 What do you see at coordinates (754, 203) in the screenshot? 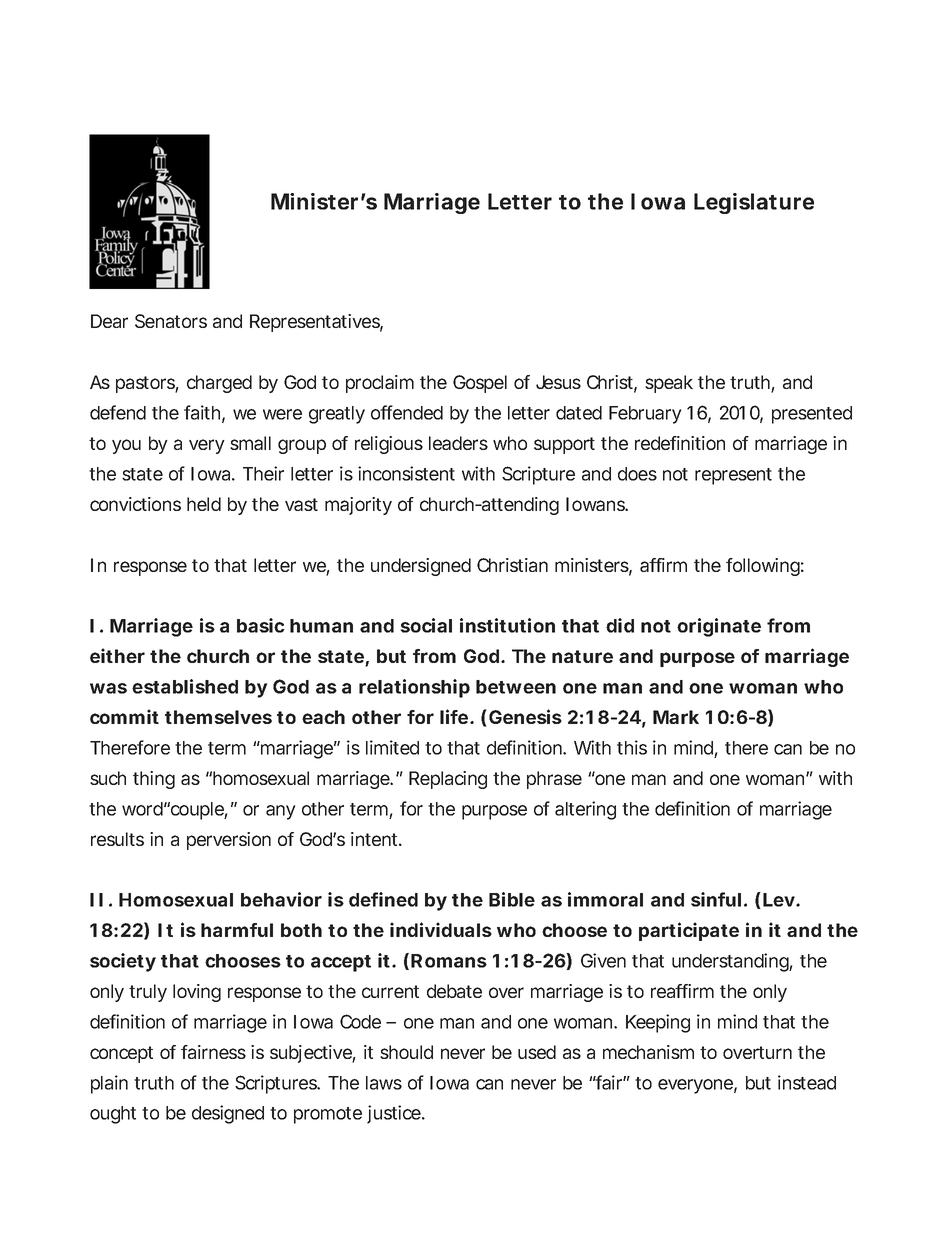
I see `Legislature` at bounding box center [754, 203].
